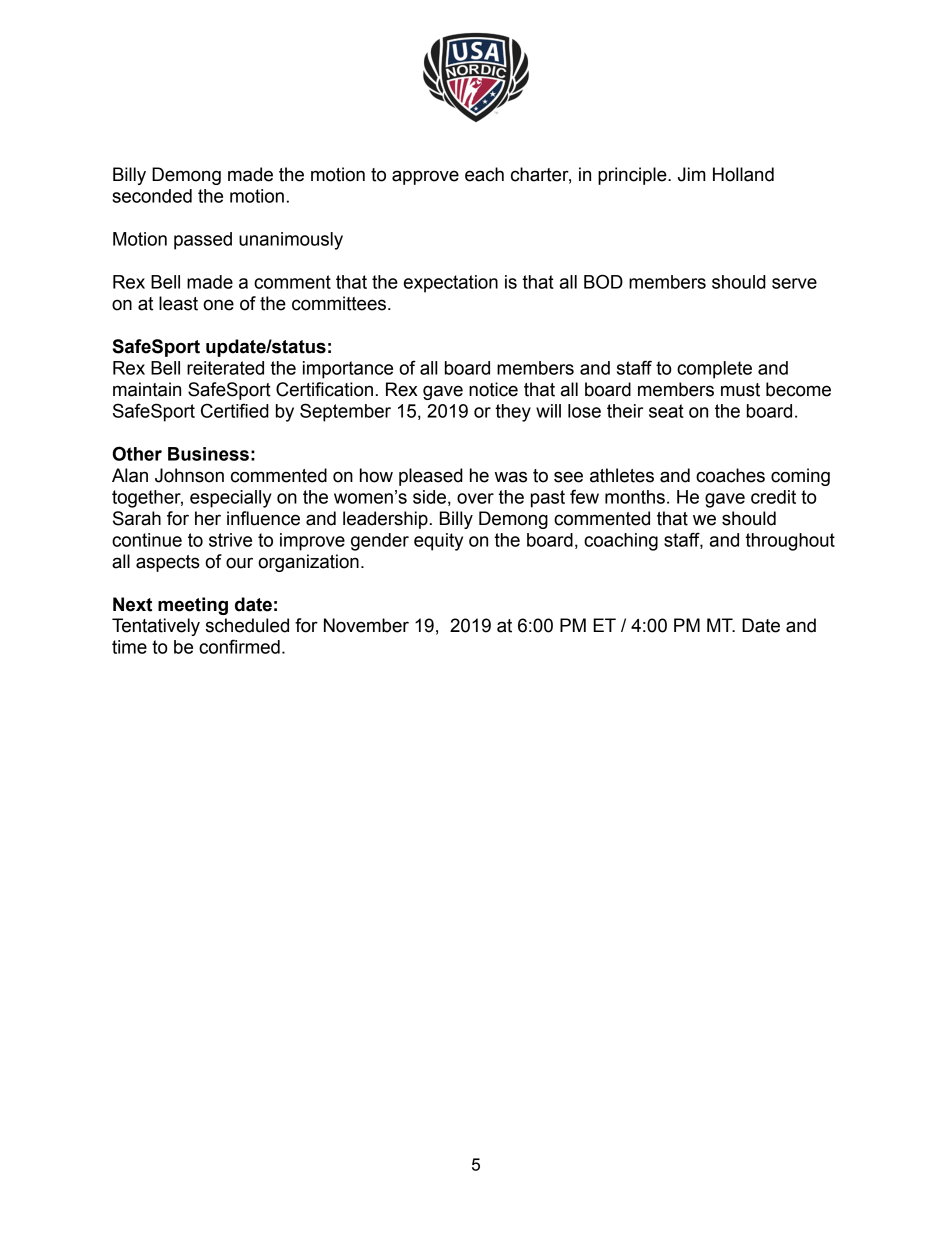  Describe the element at coordinates (152, 196) in the screenshot. I see `seconded` at that location.
